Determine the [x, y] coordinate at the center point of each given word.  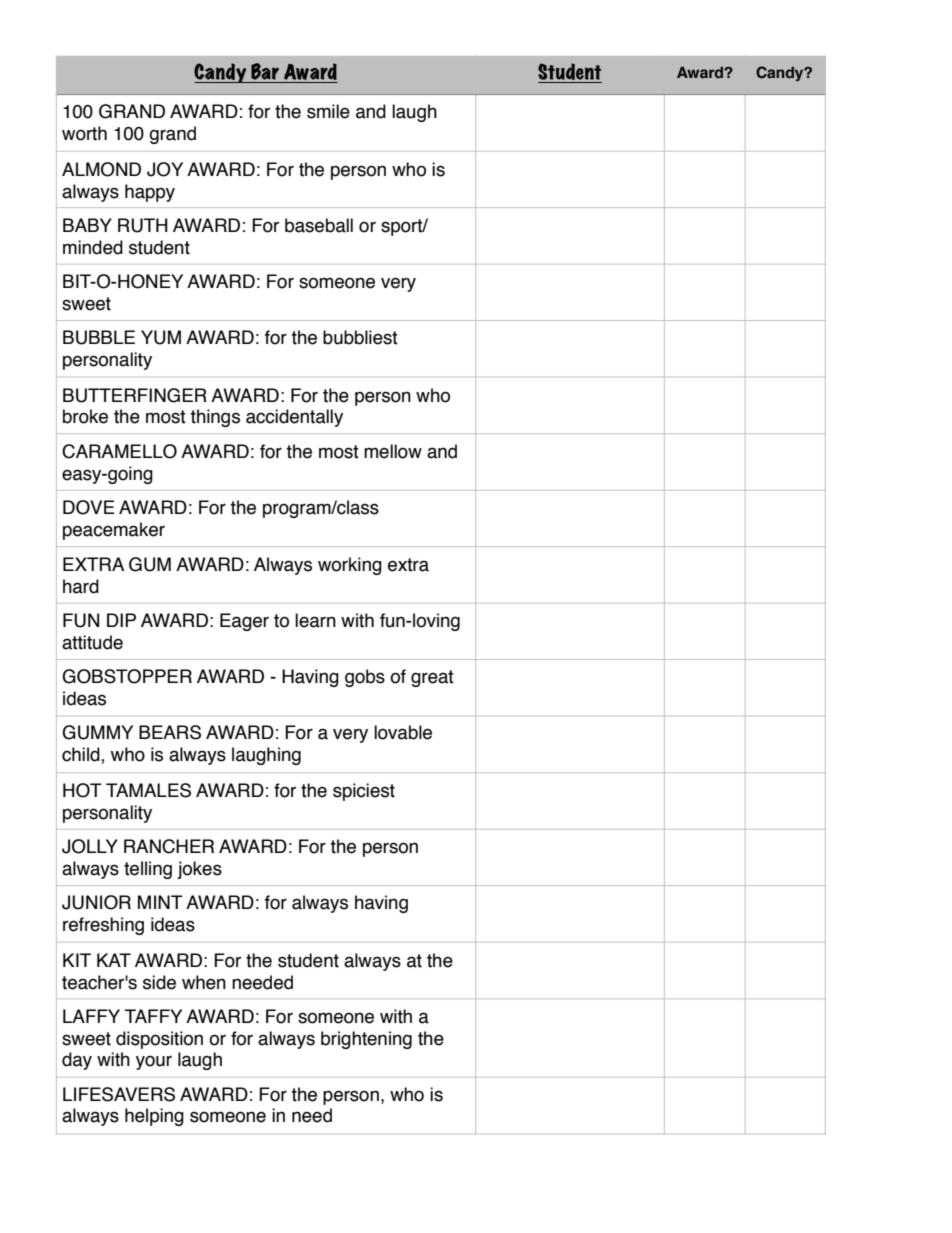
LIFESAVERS [119, 1094]
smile [328, 111]
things [215, 418]
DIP [121, 620]
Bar [265, 73]
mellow [393, 451]
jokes [200, 870]
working [350, 566]
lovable [403, 732]
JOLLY [90, 846]
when [204, 982]
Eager [244, 622]
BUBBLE [99, 337]
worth [84, 133]
